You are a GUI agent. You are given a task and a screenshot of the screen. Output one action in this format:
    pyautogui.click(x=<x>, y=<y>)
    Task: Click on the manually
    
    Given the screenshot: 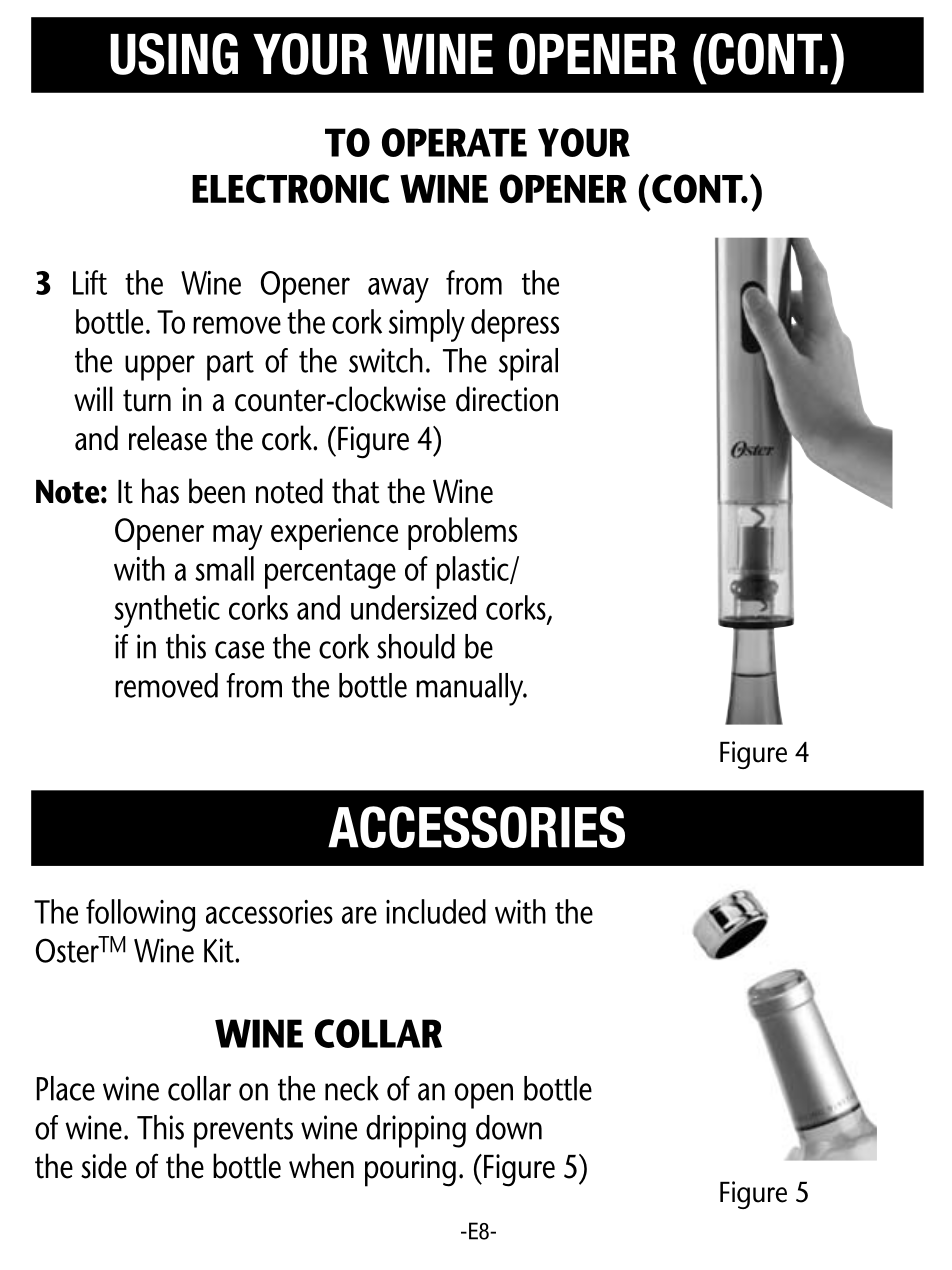 What is the action you would take?
    pyautogui.click(x=471, y=689)
